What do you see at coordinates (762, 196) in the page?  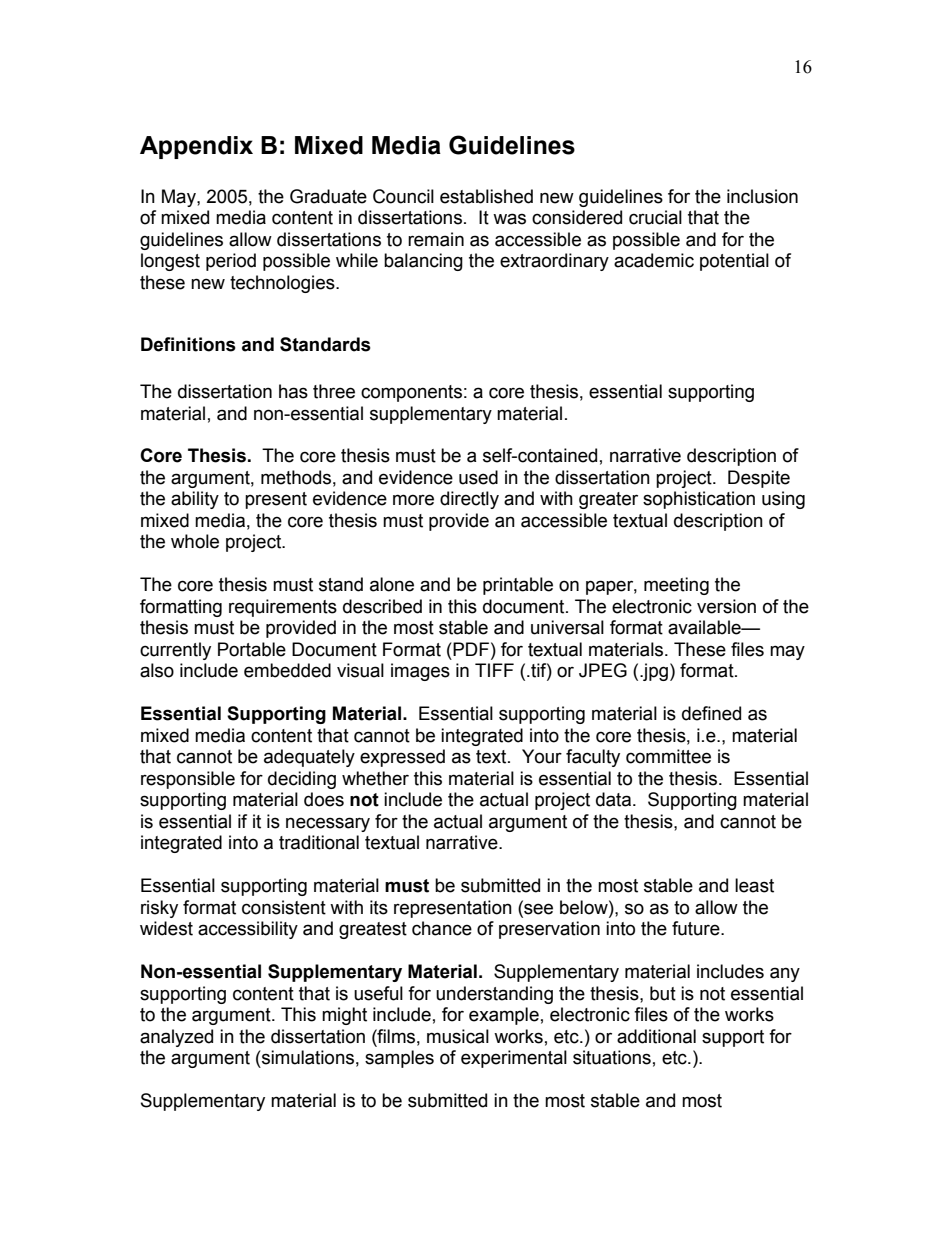 I see `inclusion` at bounding box center [762, 196].
